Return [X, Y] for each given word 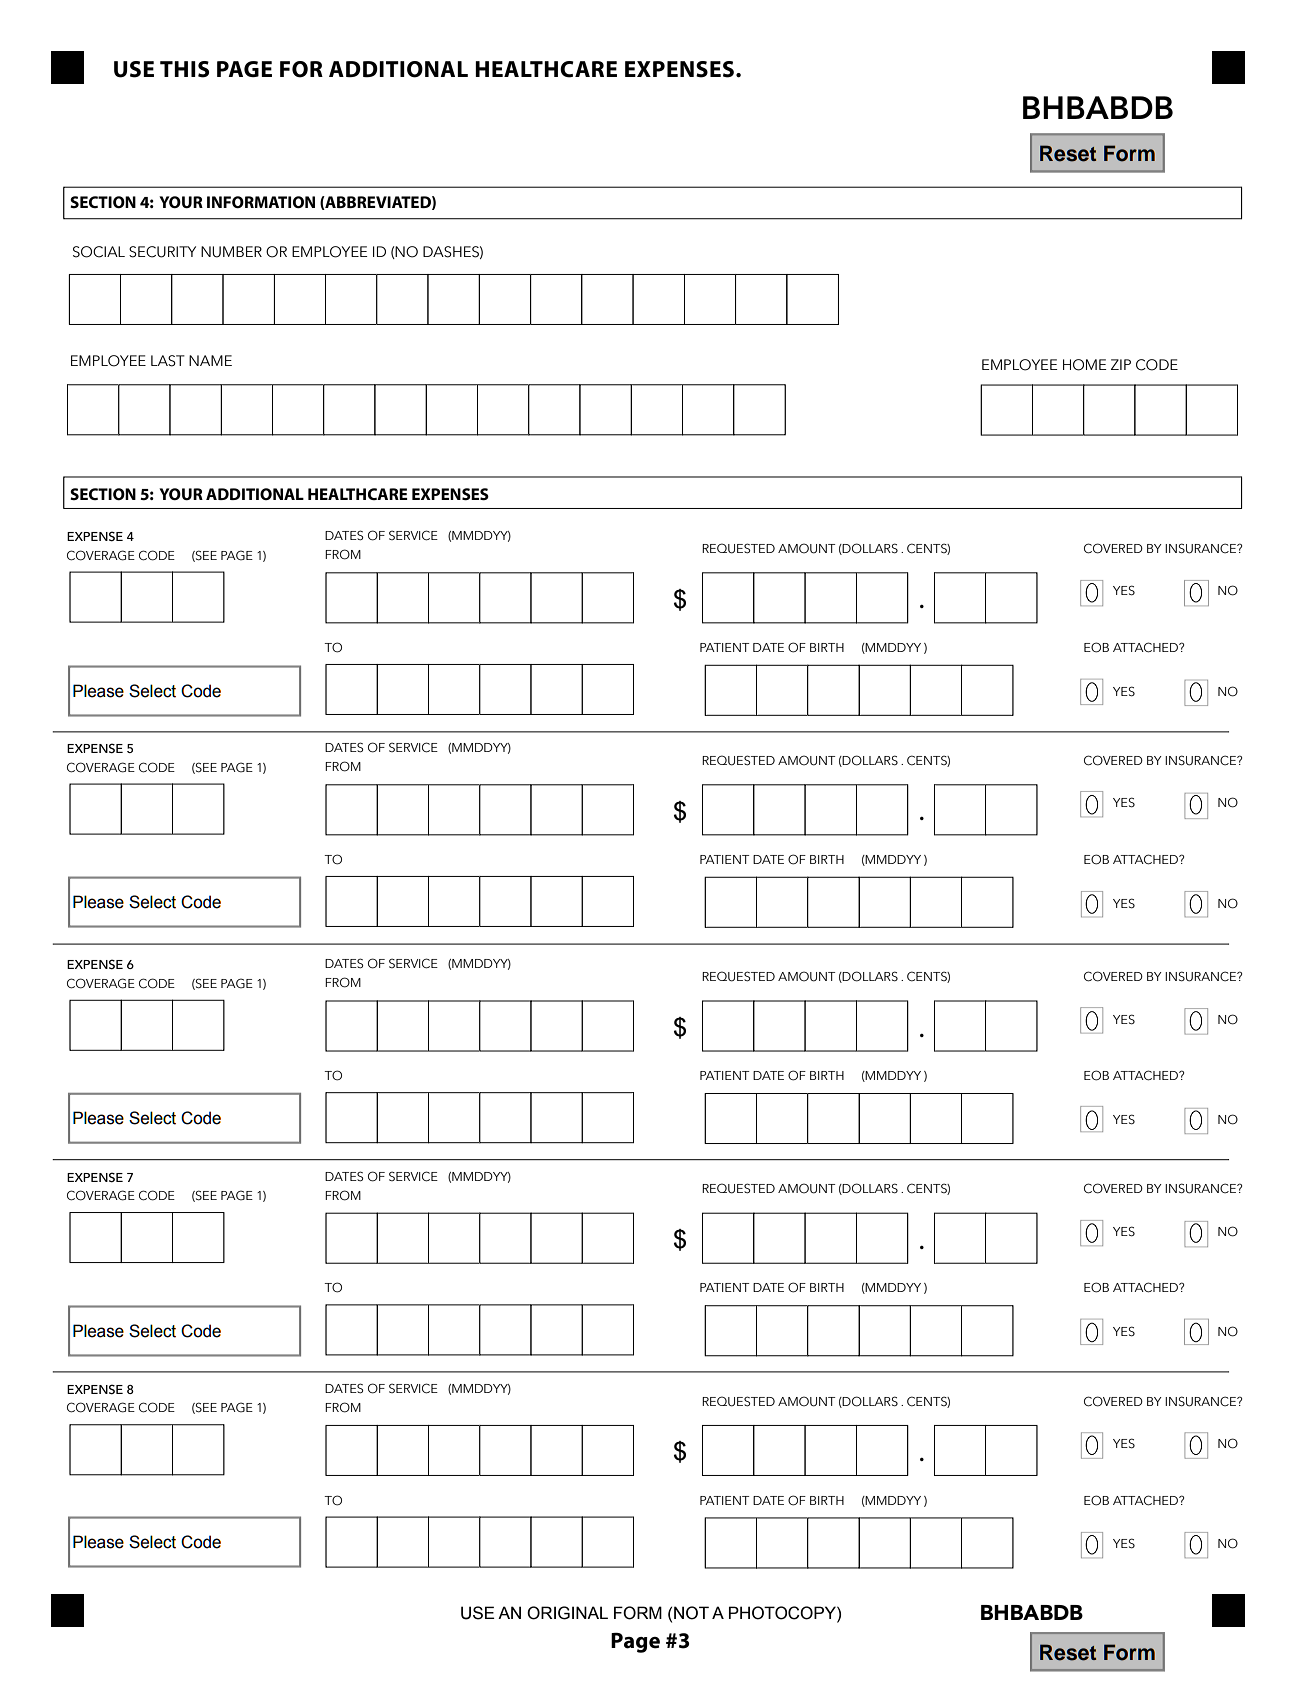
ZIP [1121, 364]
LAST [168, 361]
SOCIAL [99, 252]
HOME [1085, 365]
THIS [184, 69]
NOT [691, 1613]
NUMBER [231, 252]
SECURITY [162, 252]
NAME [210, 360]
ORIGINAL [567, 1613]
